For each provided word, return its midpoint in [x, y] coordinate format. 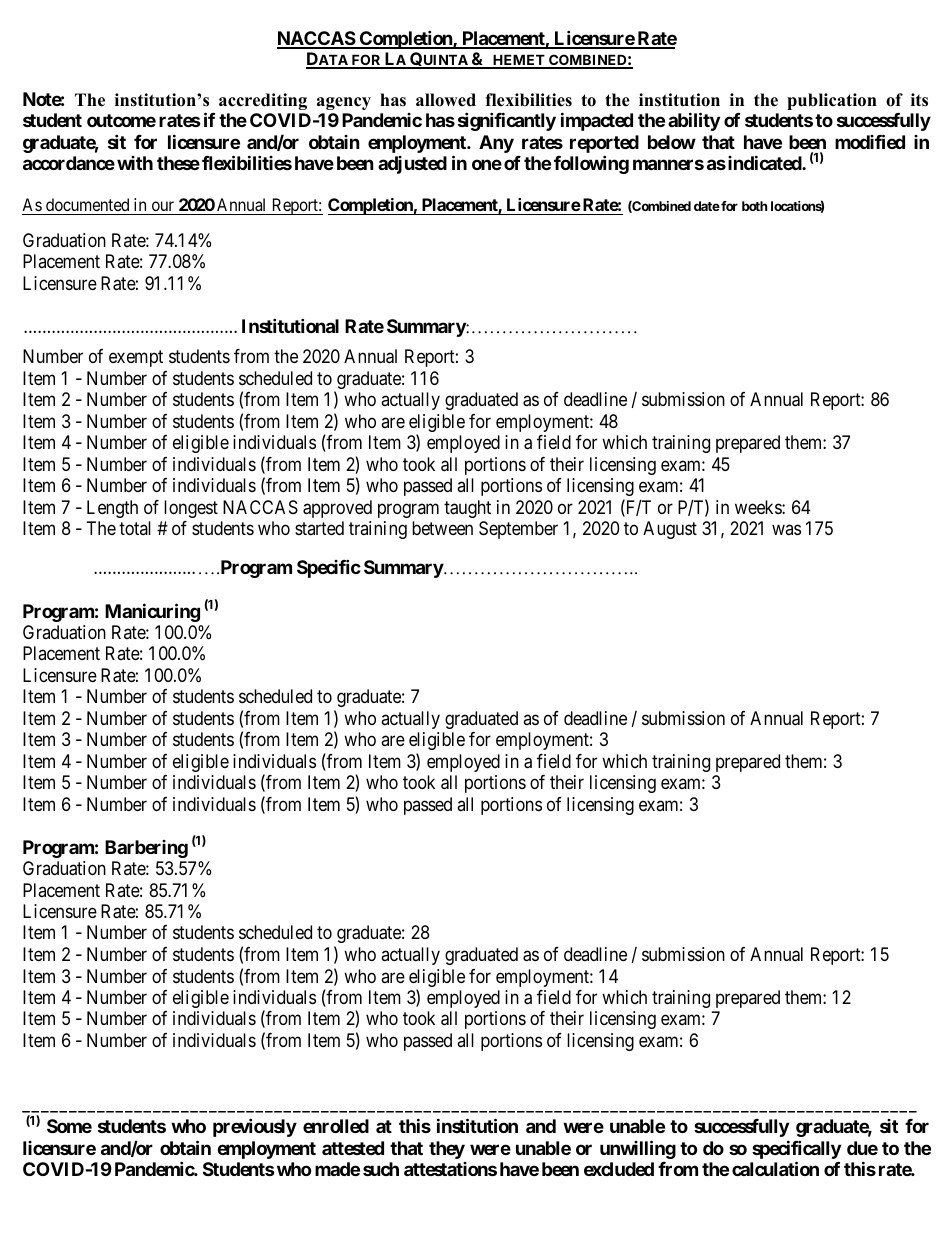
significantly [507, 121]
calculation [775, 1168]
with [135, 163]
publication [832, 101]
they [447, 1150]
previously [255, 1127]
